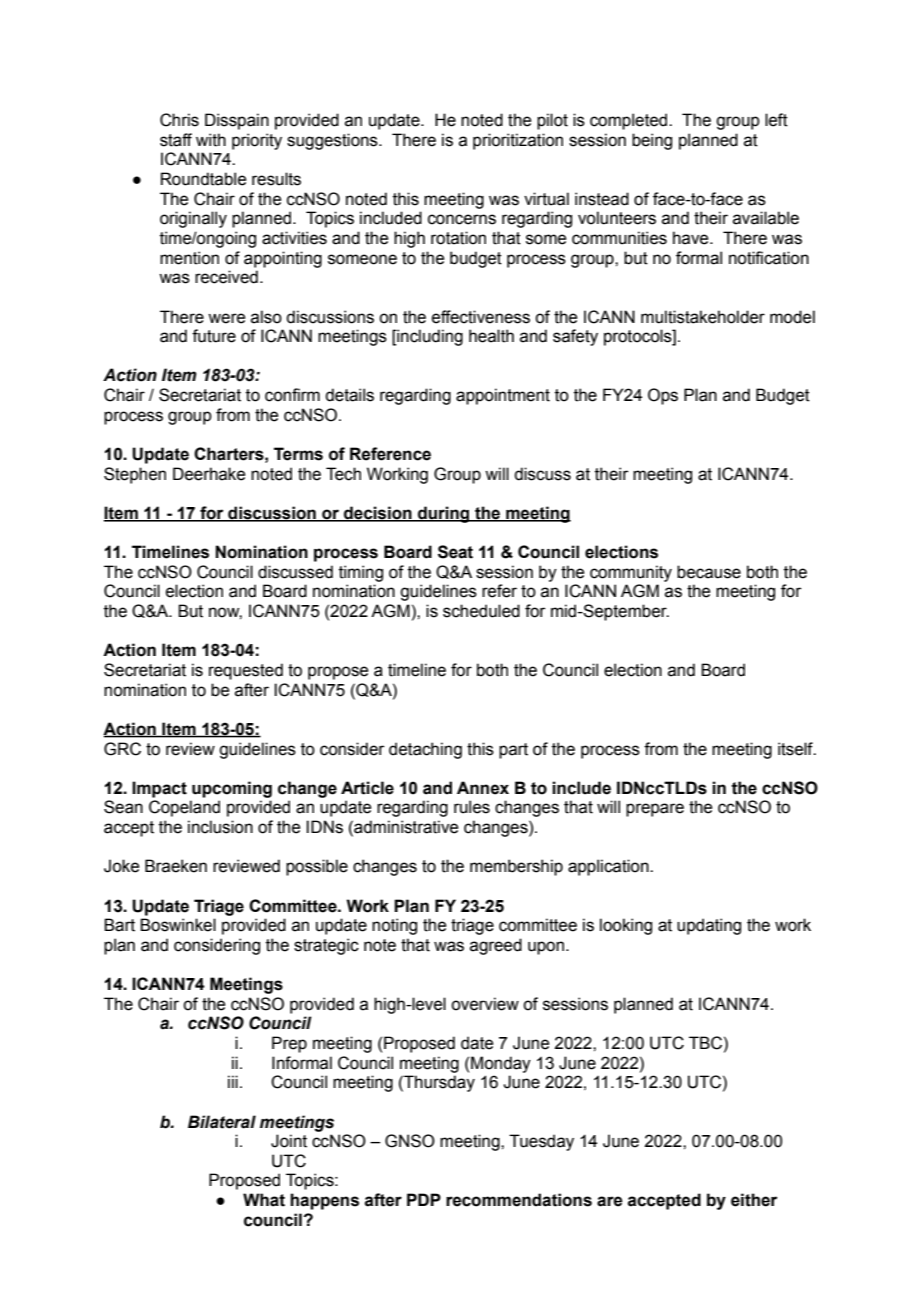 The image size is (924, 1307). What do you see at coordinates (246, 671) in the screenshot?
I see `requested` at bounding box center [246, 671].
